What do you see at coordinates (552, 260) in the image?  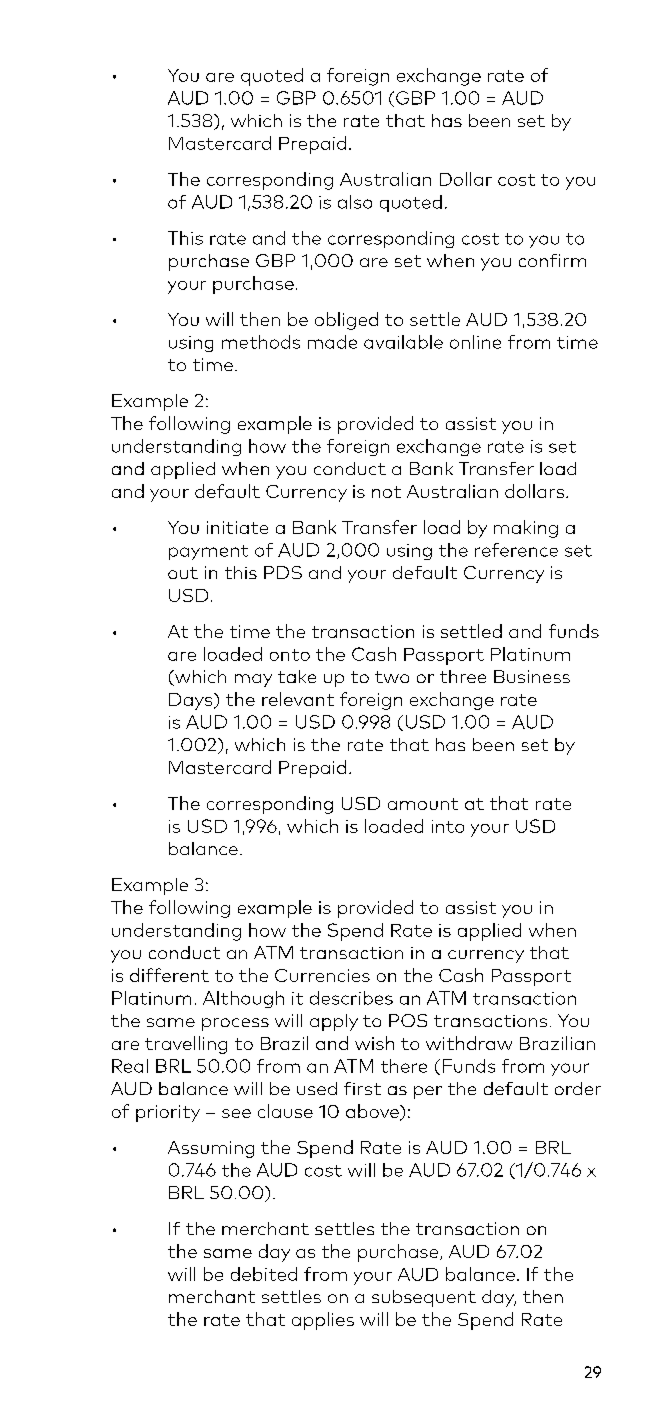 I see `confirm` at bounding box center [552, 260].
